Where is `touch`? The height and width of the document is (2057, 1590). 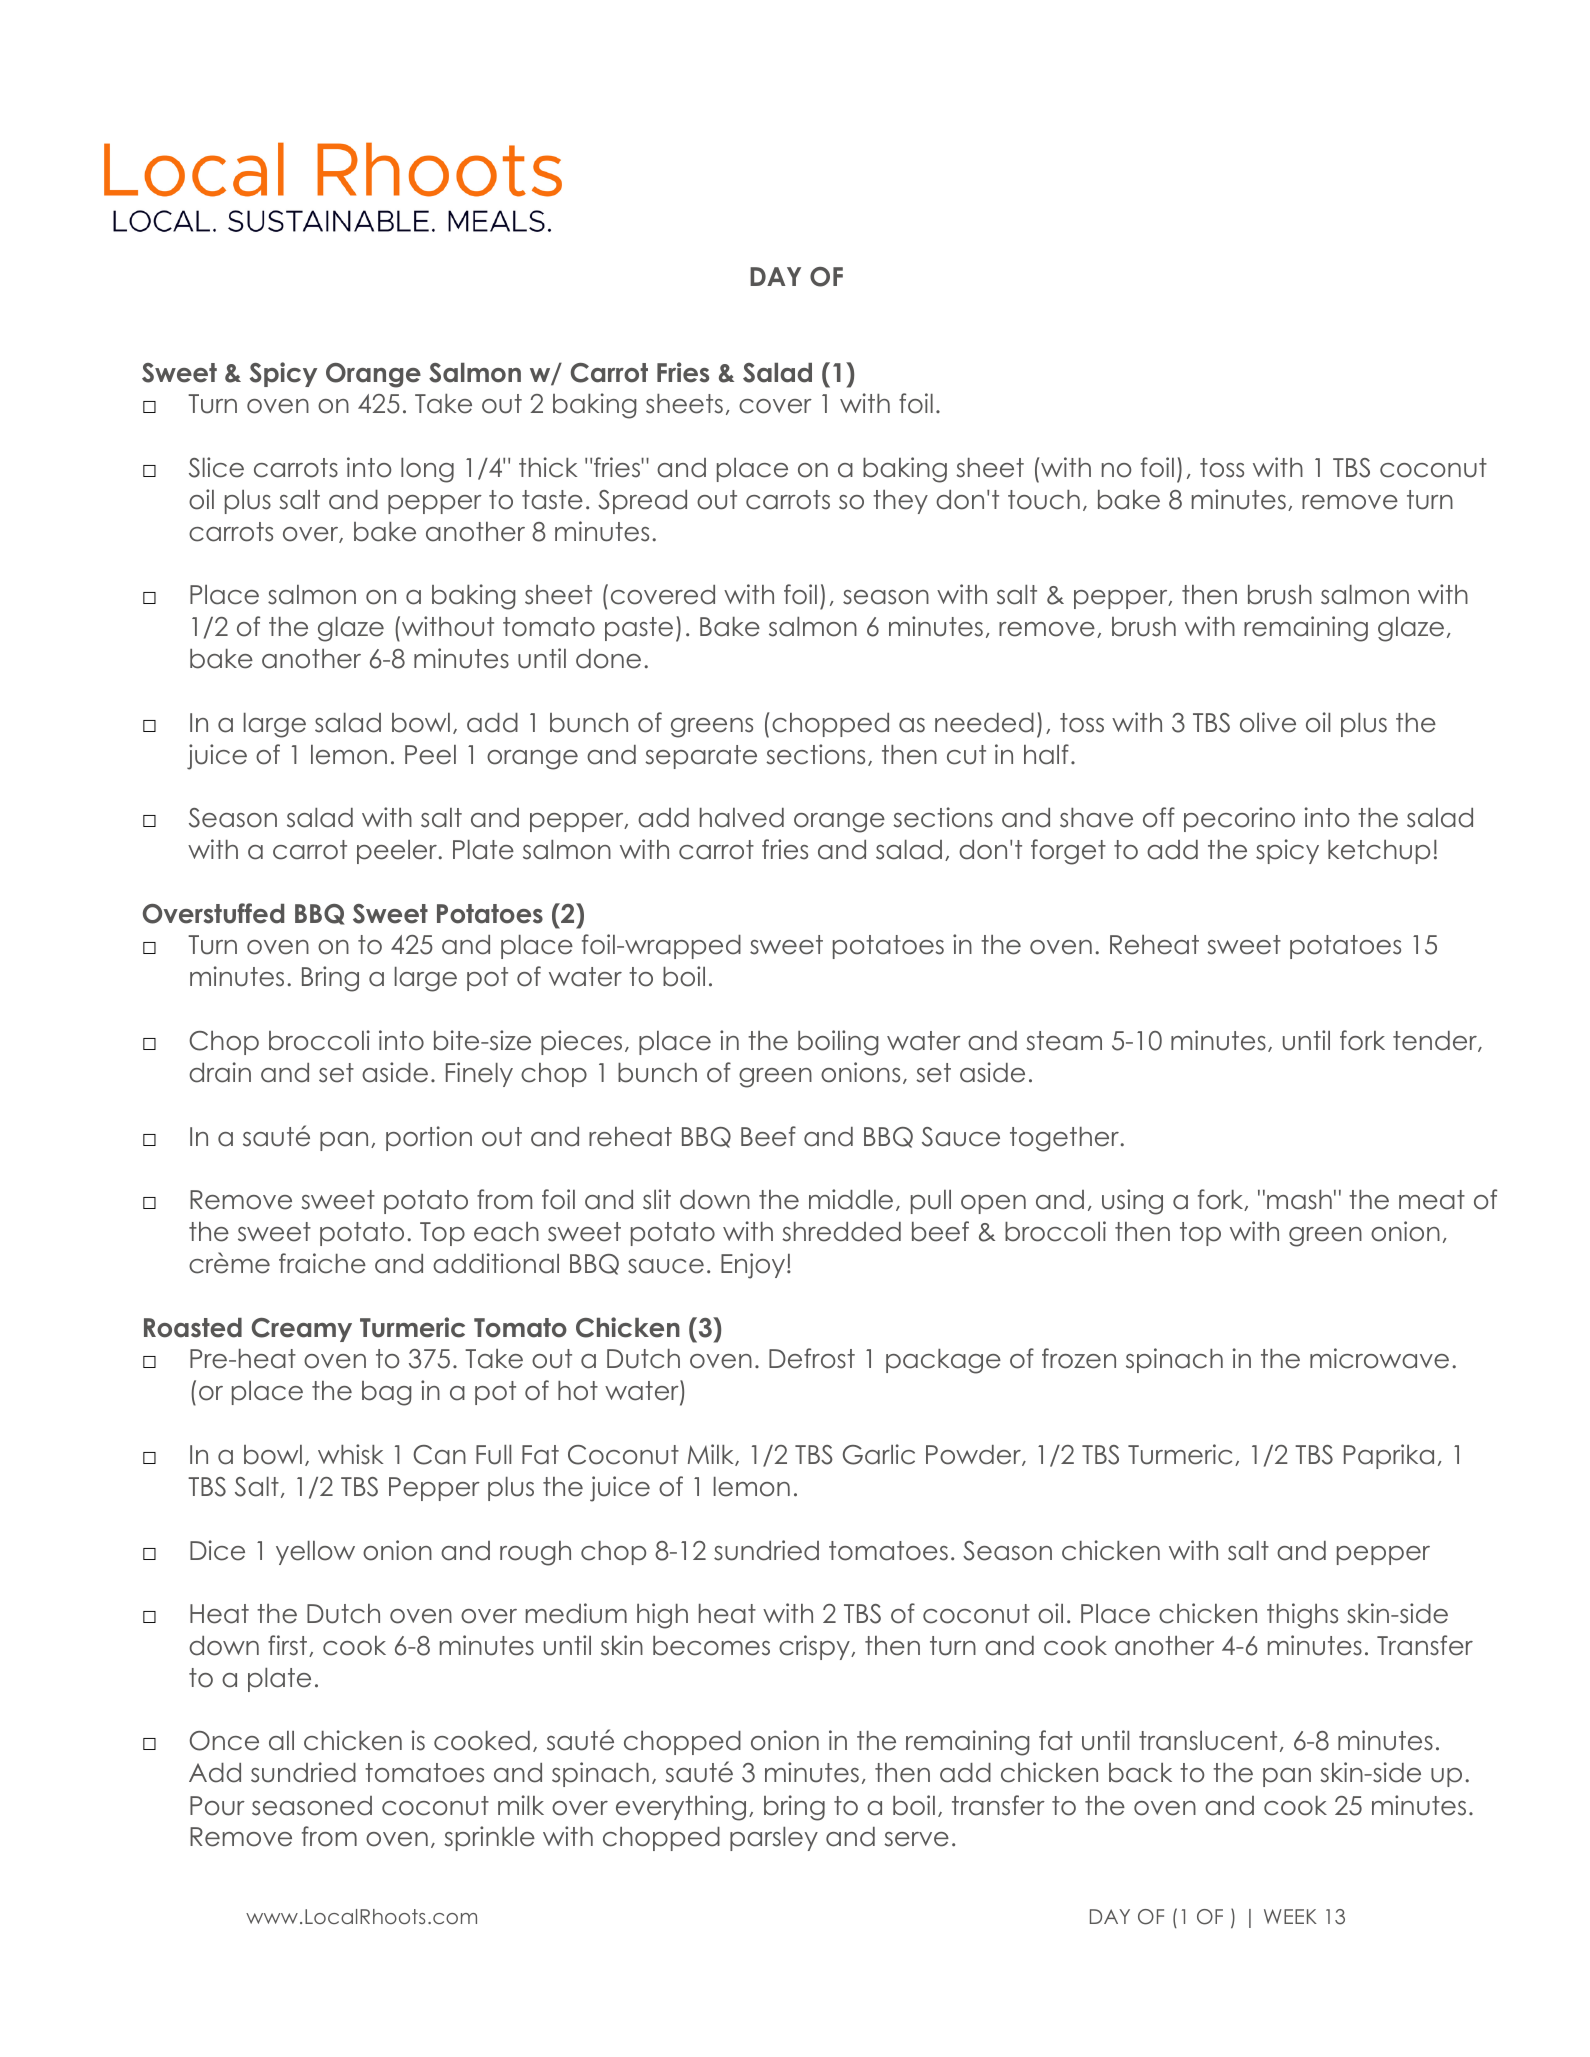 touch is located at coordinates (1044, 500).
